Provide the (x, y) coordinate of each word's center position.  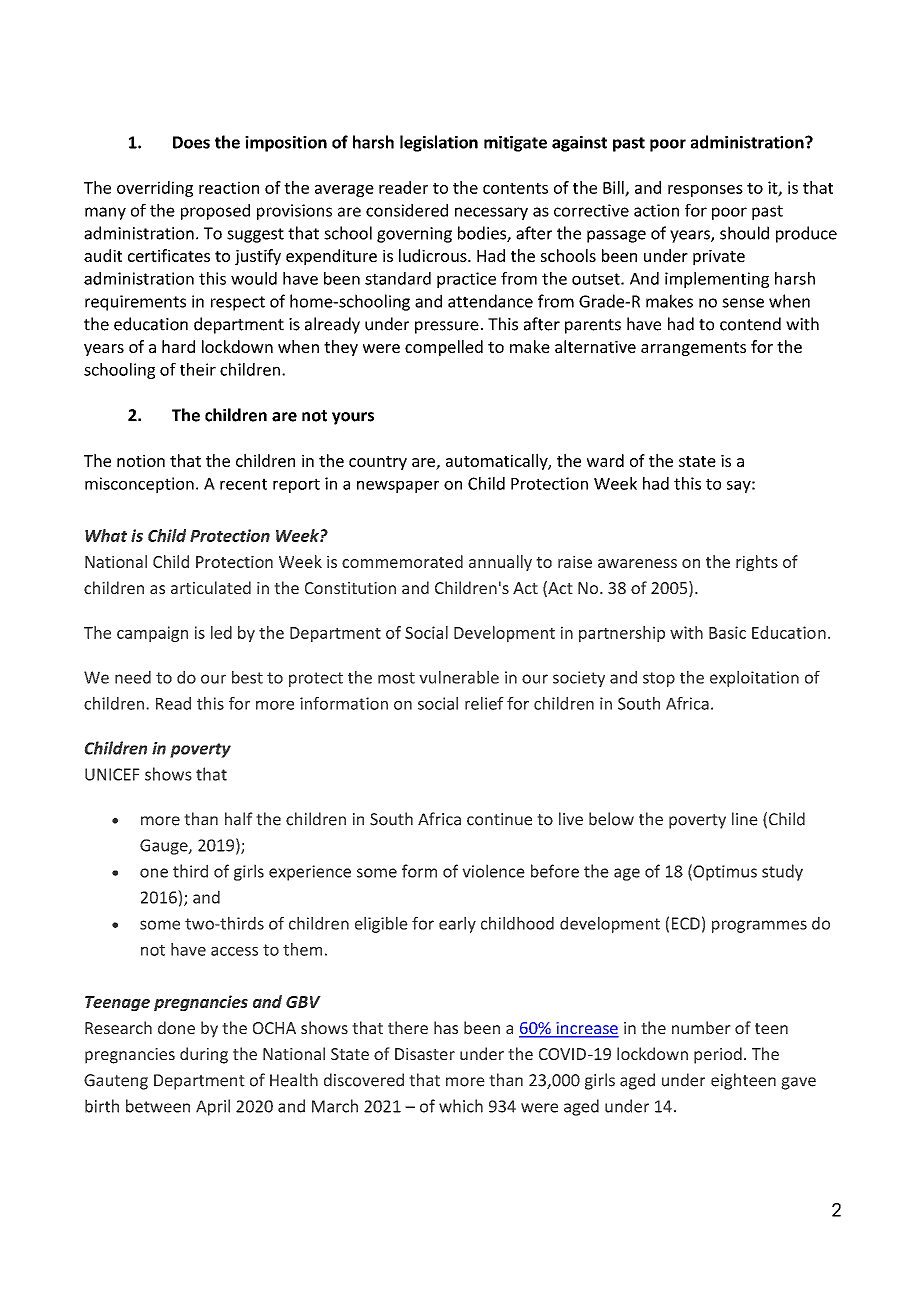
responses (705, 191)
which (461, 1106)
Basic (727, 632)
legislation (439, 143)
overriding (155, 189)
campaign (152, 634)
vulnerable (459, 677)
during (204, 1055)
